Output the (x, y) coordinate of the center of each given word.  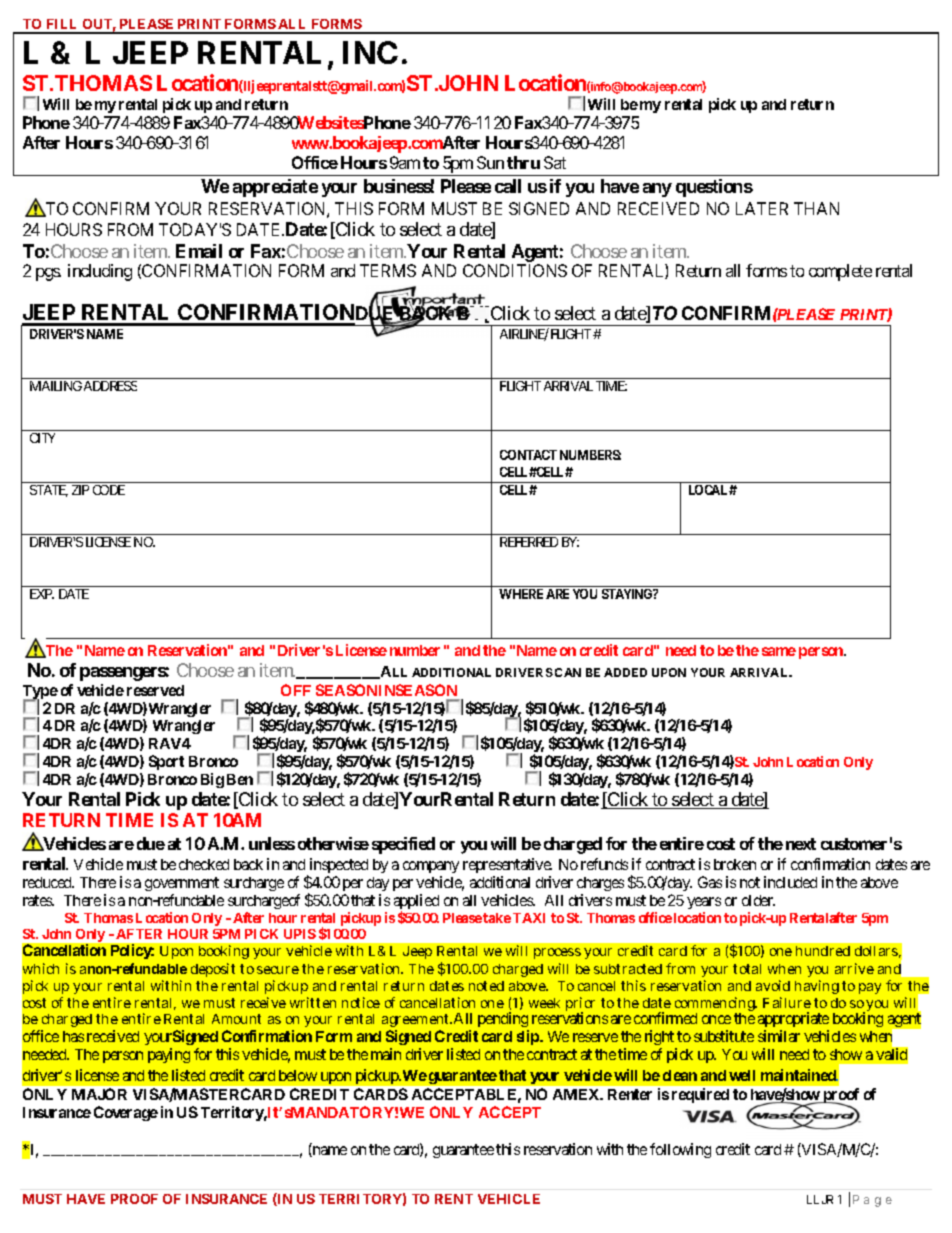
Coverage (126, 1113)
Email (199, 251)
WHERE (521, 594)
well (742, 1075)
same (779, 651)
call (508, 186)
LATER (762, 208)
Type (40, 693)
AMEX (577, 1094)
